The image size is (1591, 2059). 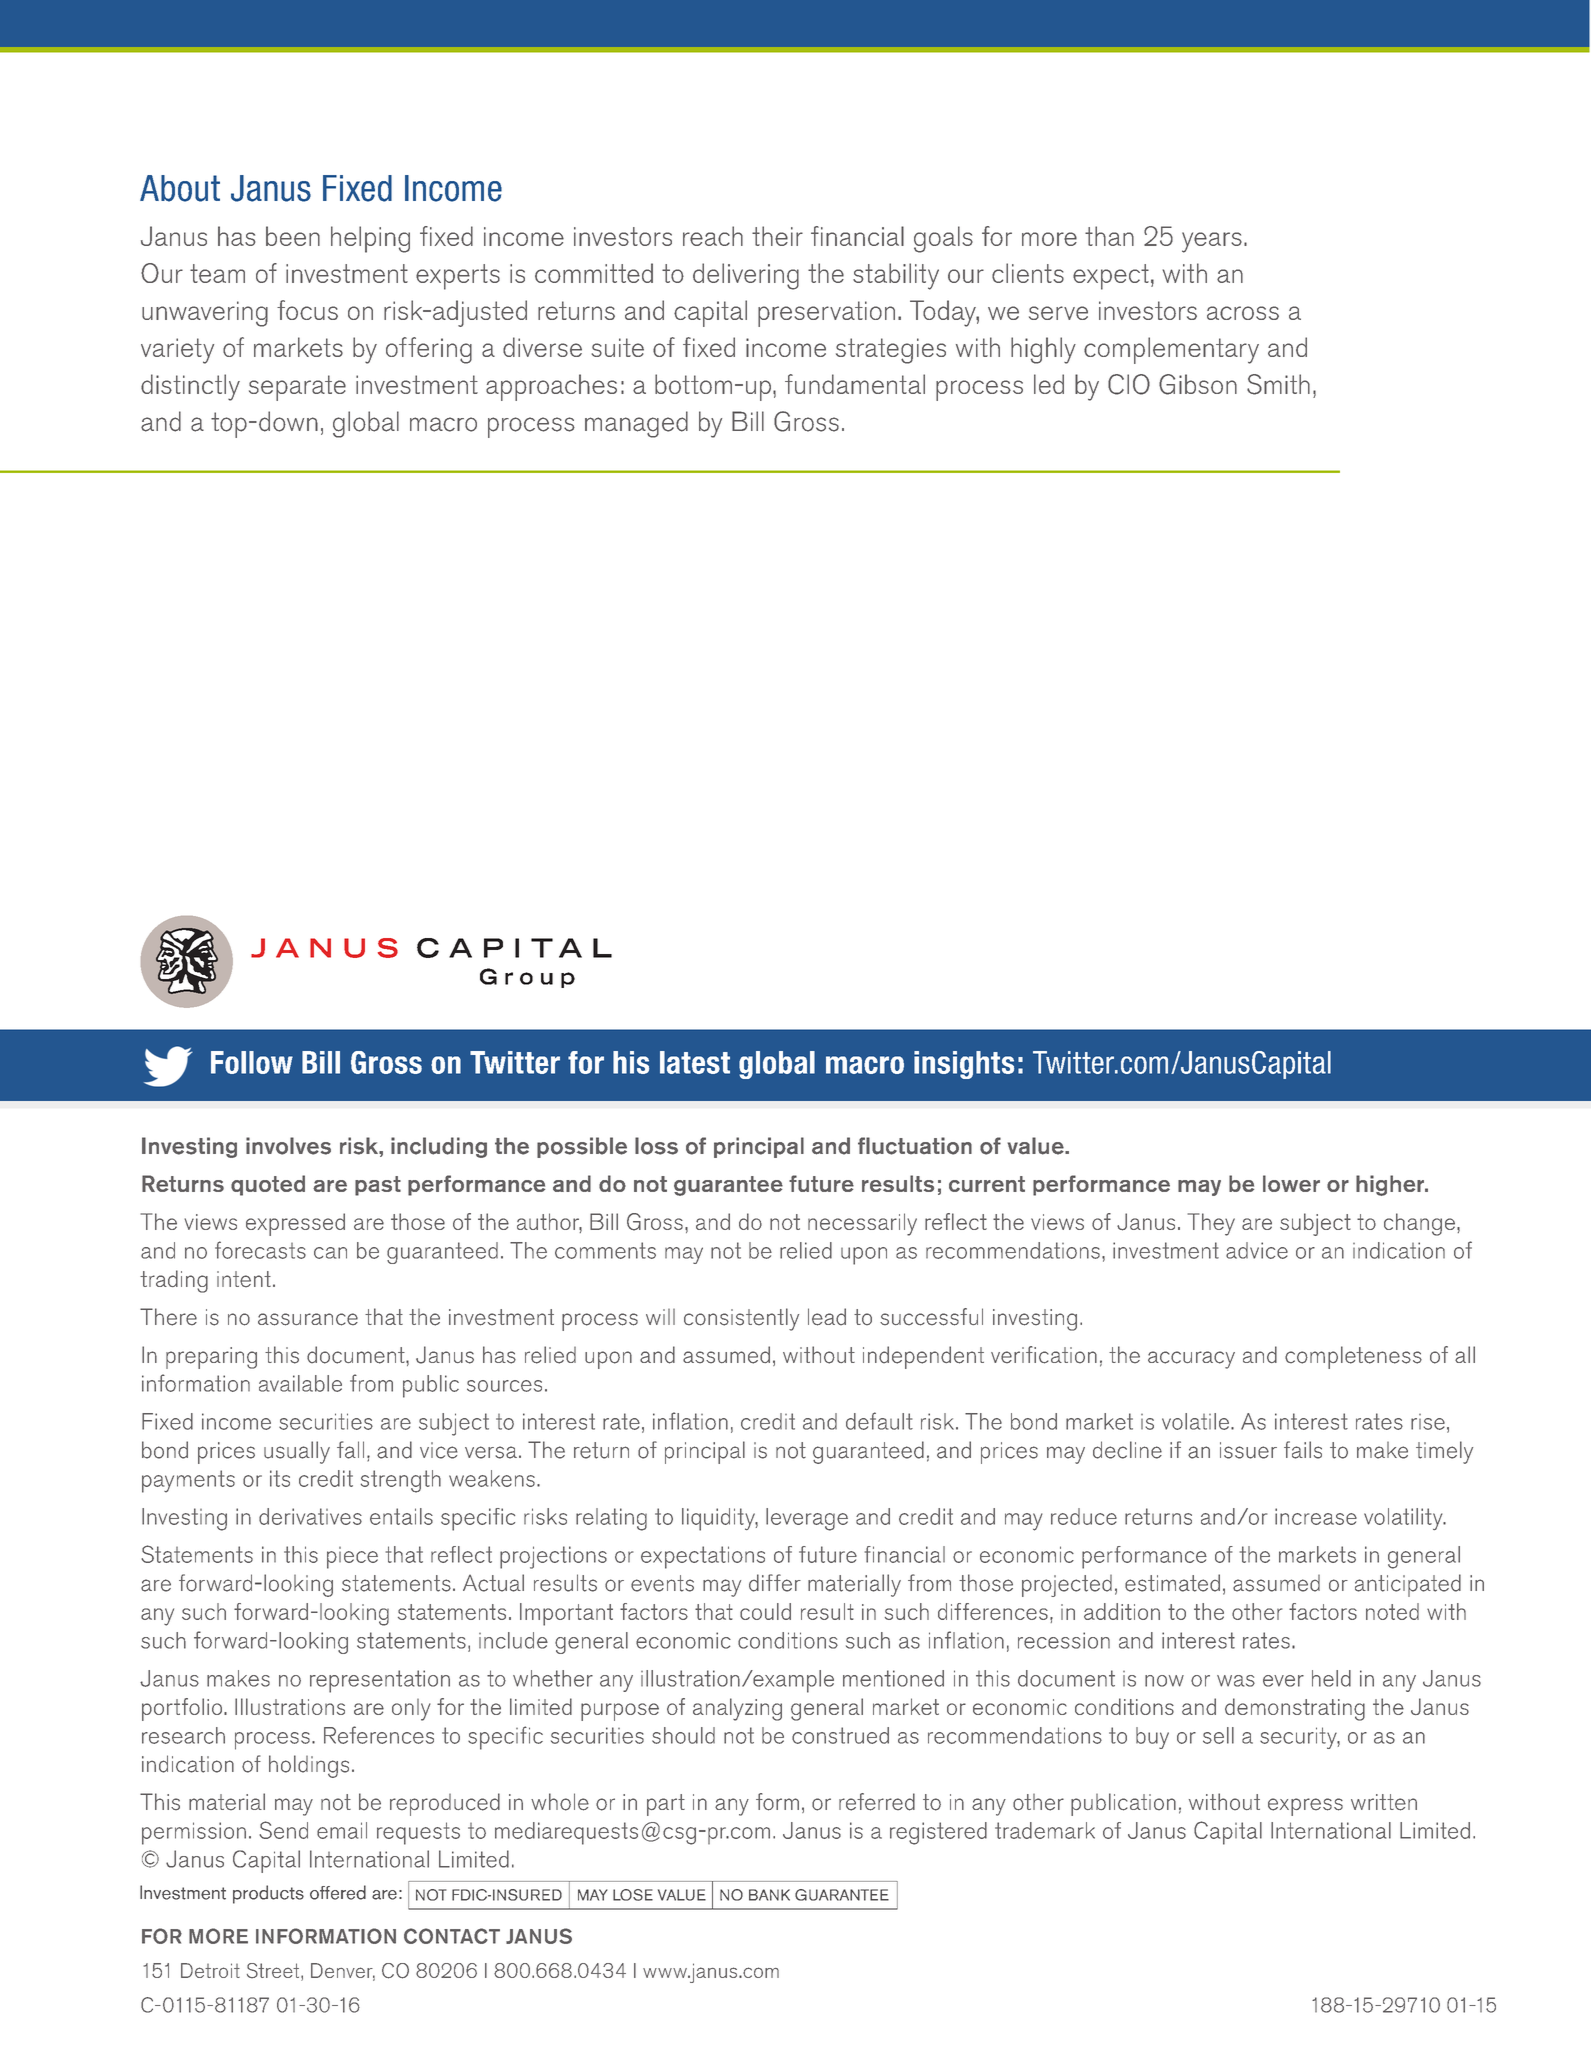 I want to click on been, so click(x=293, y=236).
